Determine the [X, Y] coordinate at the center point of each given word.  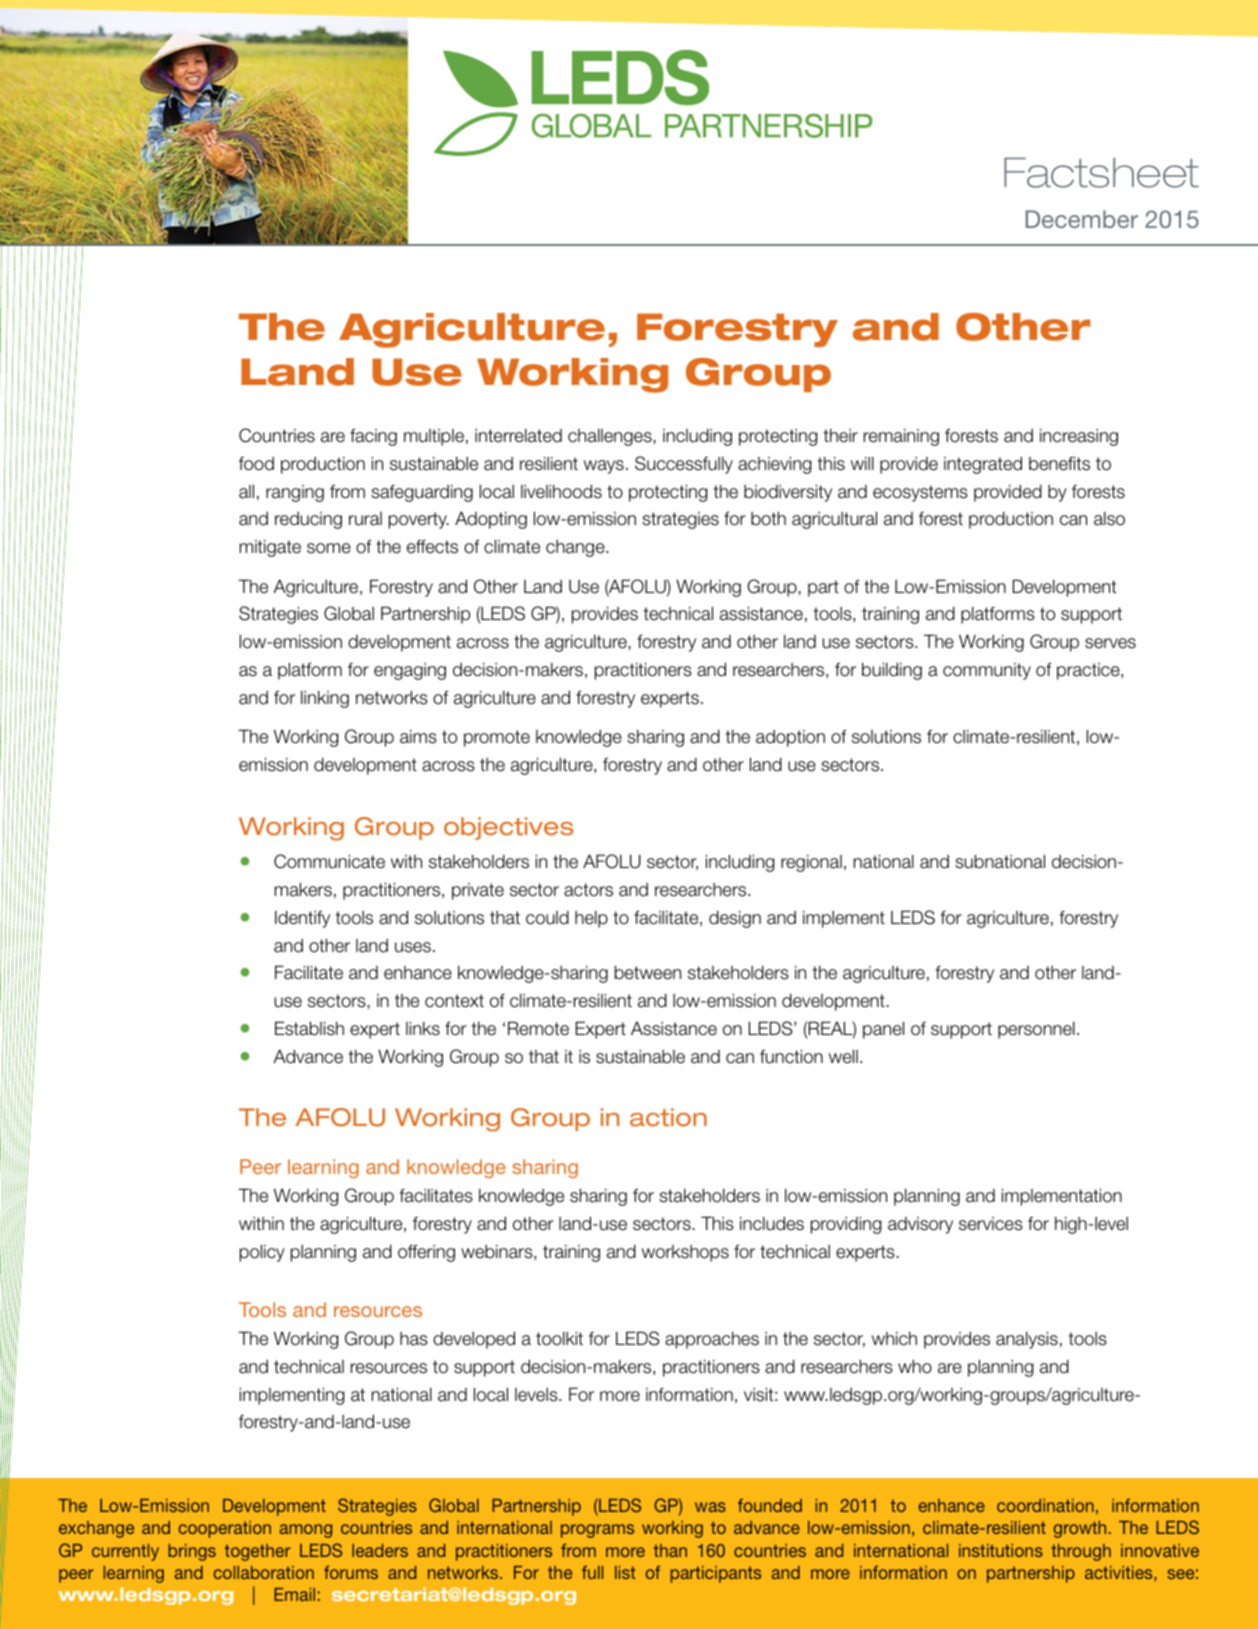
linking [325, 699]
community [987, 671]
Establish [309, 1028]
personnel [1036, 1030]
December [1082, 219]
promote [497, 738]
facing [373, 437]
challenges [611, 437]
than [670, 1550]
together [258, 1552]
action [668, 1117]
